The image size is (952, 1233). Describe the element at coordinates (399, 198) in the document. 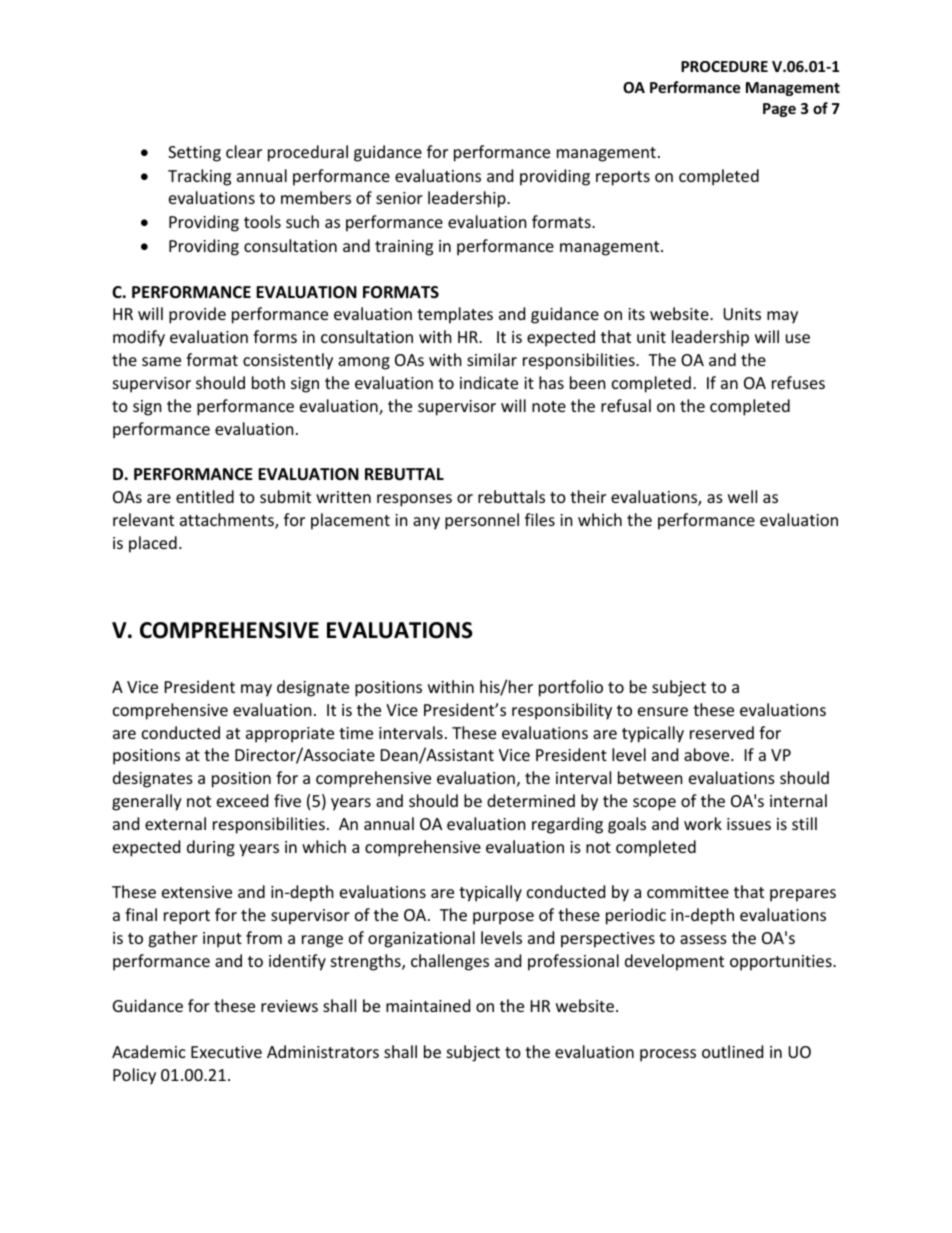

I see `senior` at that location.
